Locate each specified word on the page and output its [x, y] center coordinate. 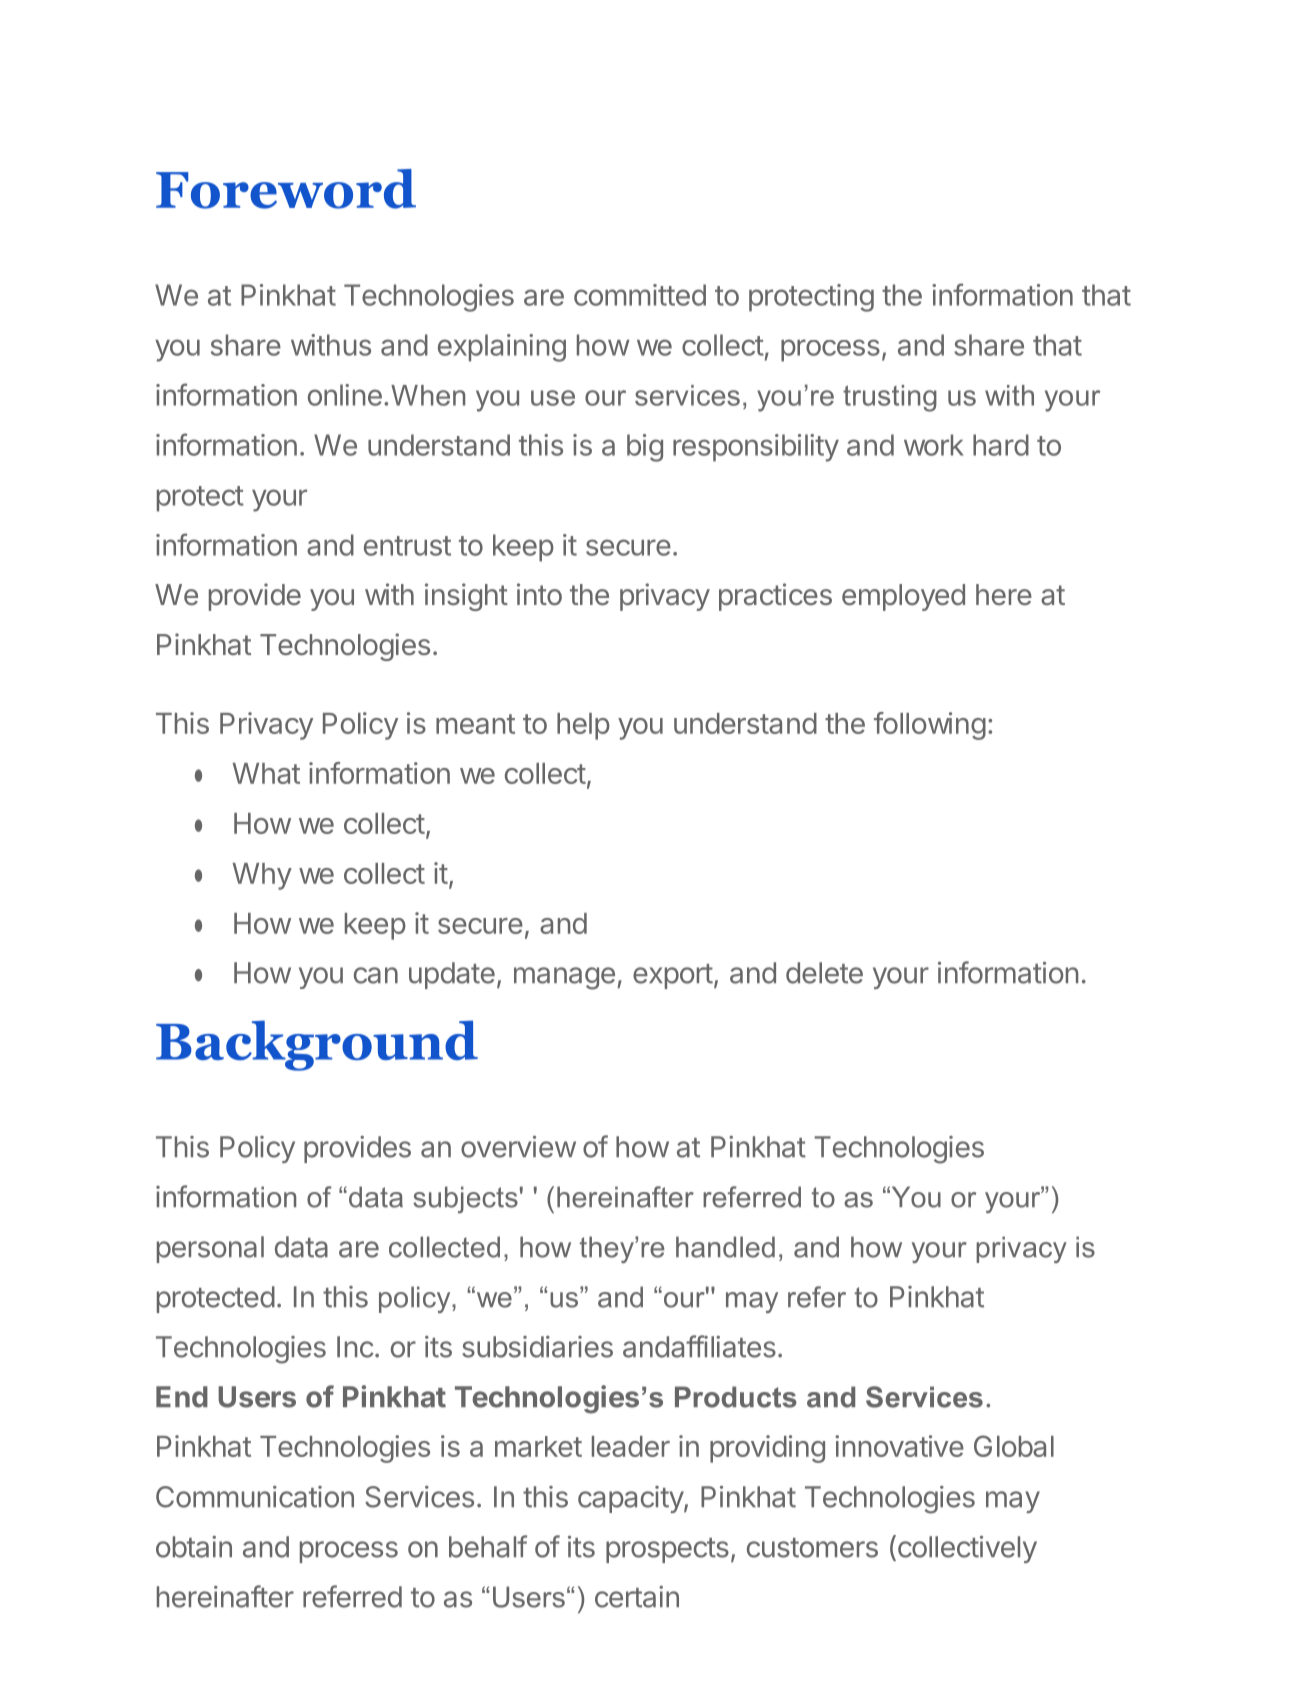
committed [640, 295]
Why [262, 876]
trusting [890, 398]
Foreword [286, 189]
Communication [255, 1497]
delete [824, 973]
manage [564, 978]
